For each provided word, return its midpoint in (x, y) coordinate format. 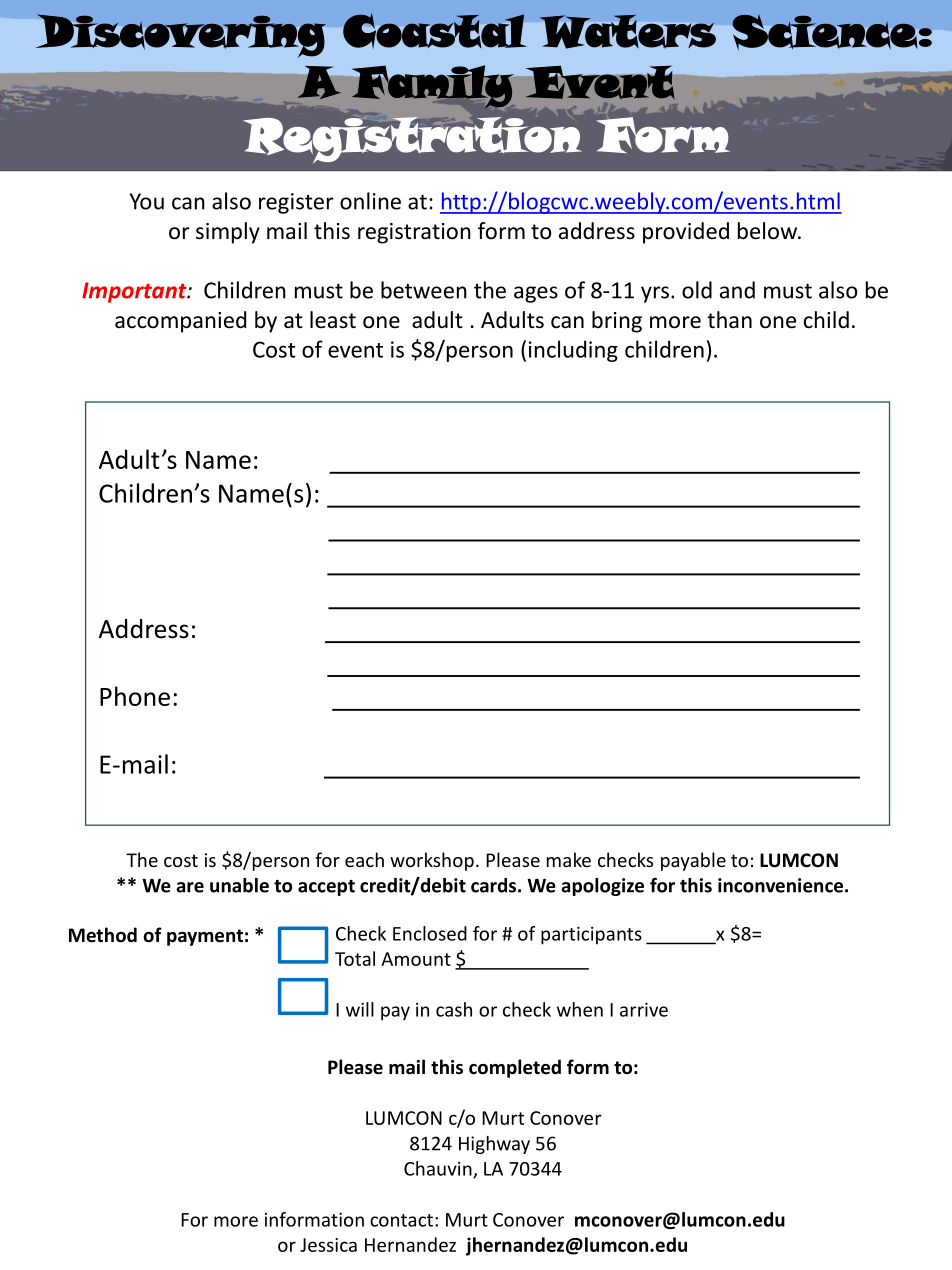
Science (825, 32)
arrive (644, 1010)
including (573, 351)
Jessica (328, 1245)
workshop (432, 861)
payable (693, 861)
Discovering (181, 36)
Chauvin (439, 1169)
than (729, 320)
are (190, 887)
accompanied (180, 322)
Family (433, 87)
